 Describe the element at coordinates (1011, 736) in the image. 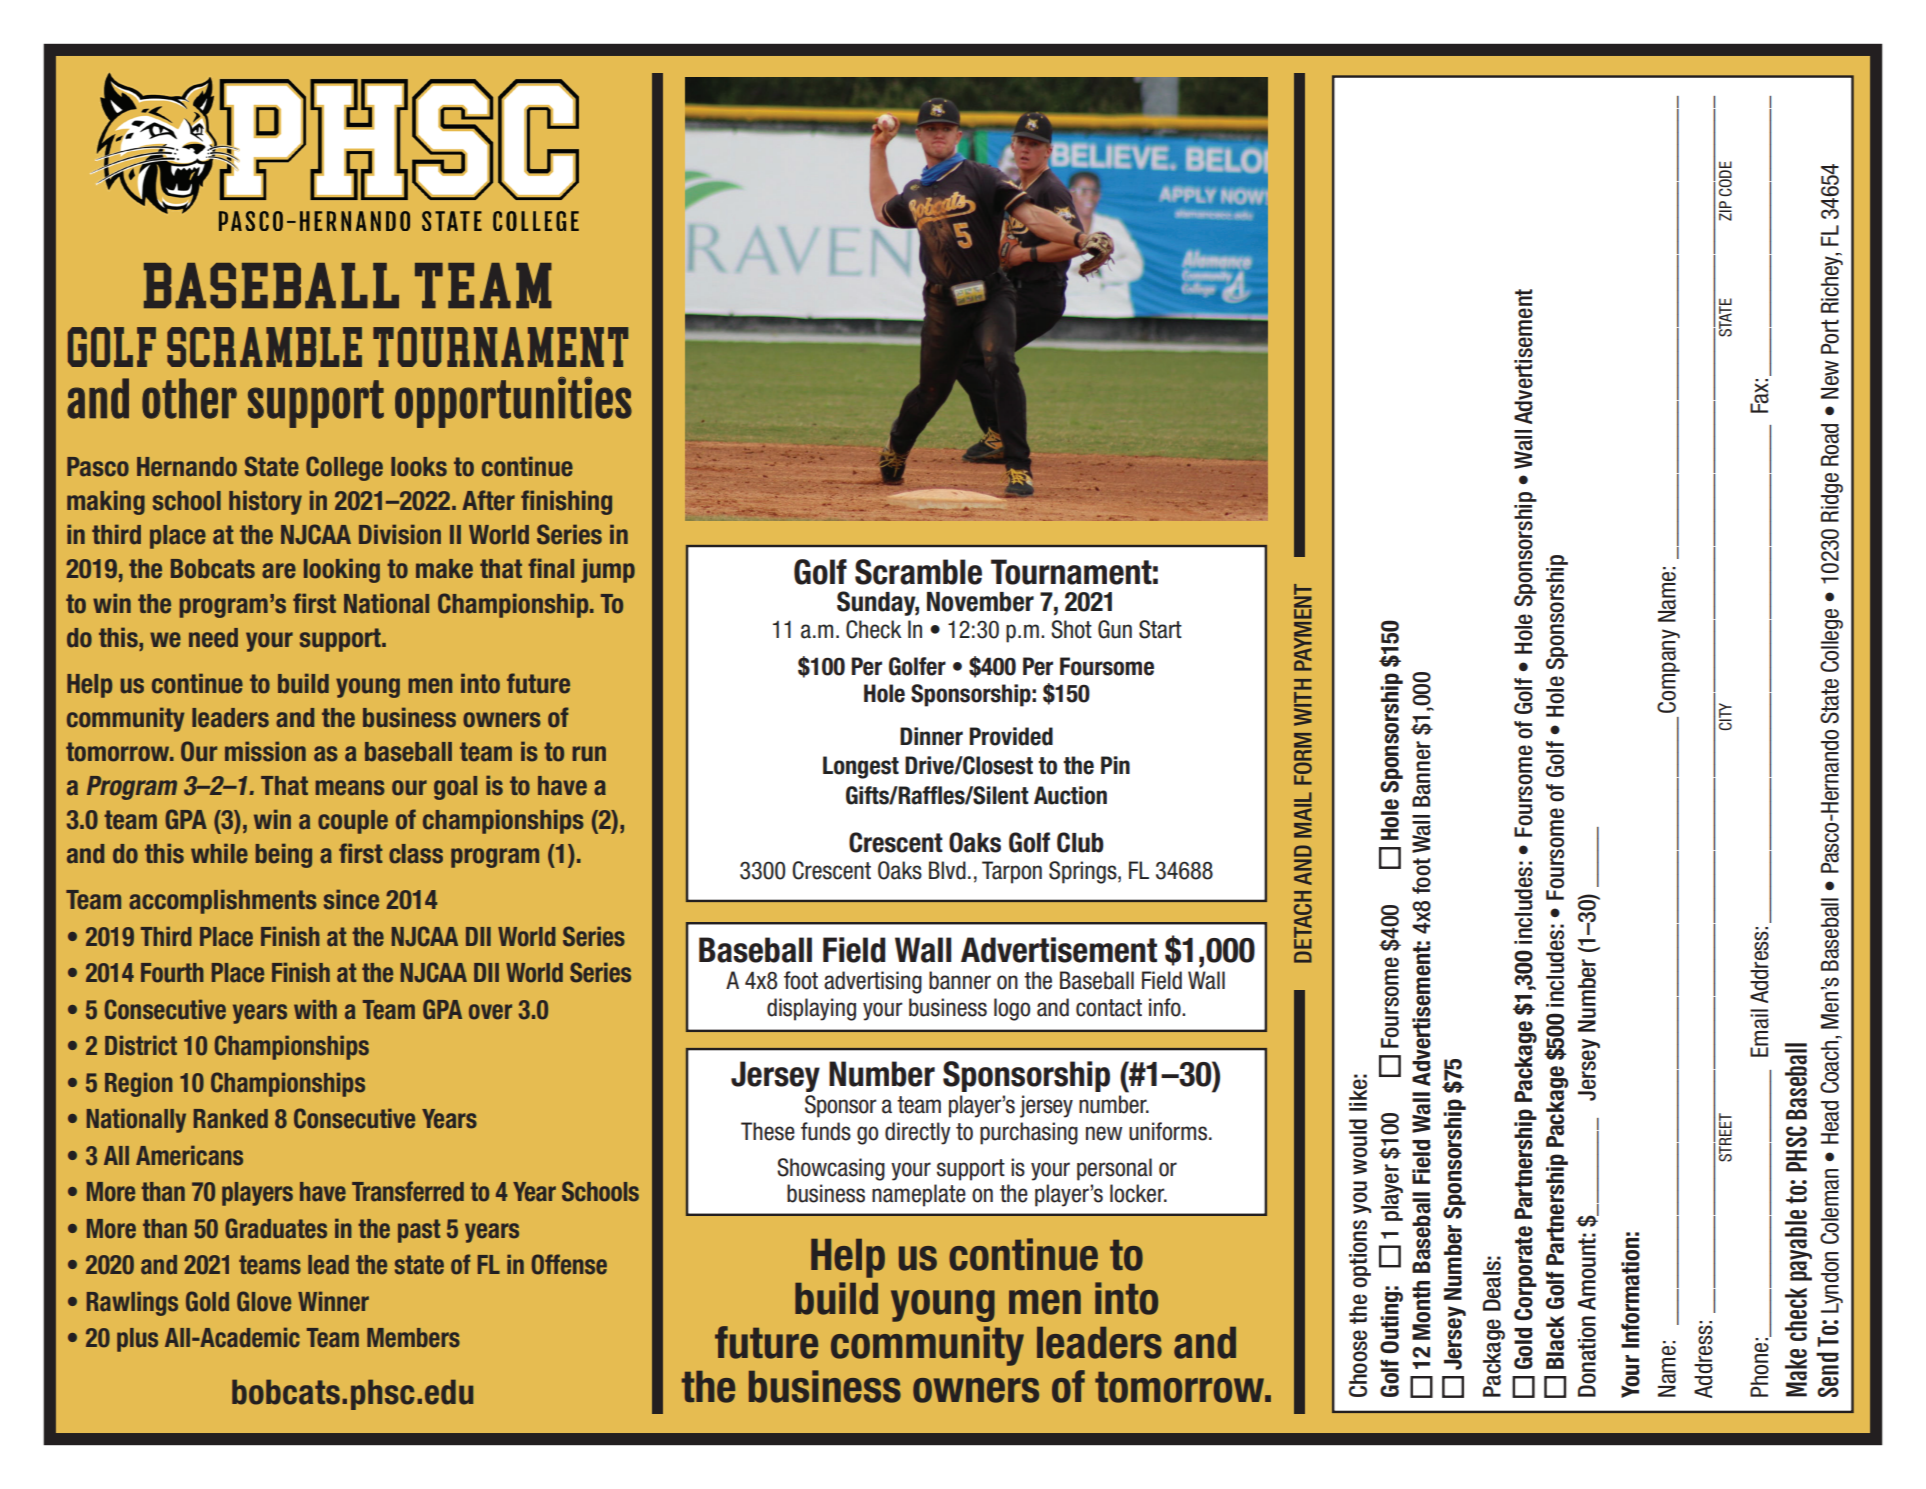

I see `Provided` at that location.
